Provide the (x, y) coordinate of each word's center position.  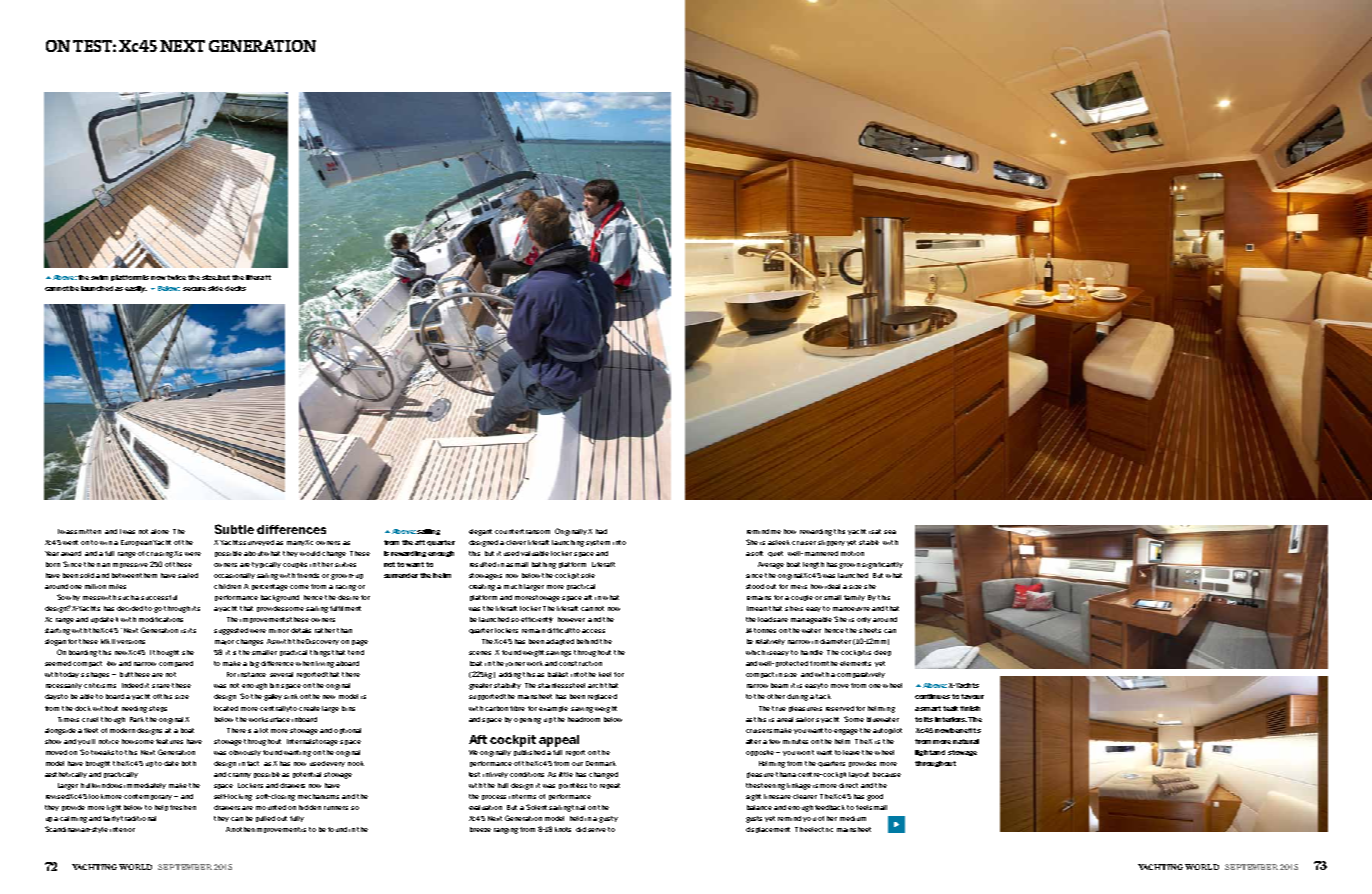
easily (136, 289)
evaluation (485, 807)
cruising (159, 555)
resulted (483, 564)
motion (852, 553)
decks (235, 288)
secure (194, 289)
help (161, 808)
